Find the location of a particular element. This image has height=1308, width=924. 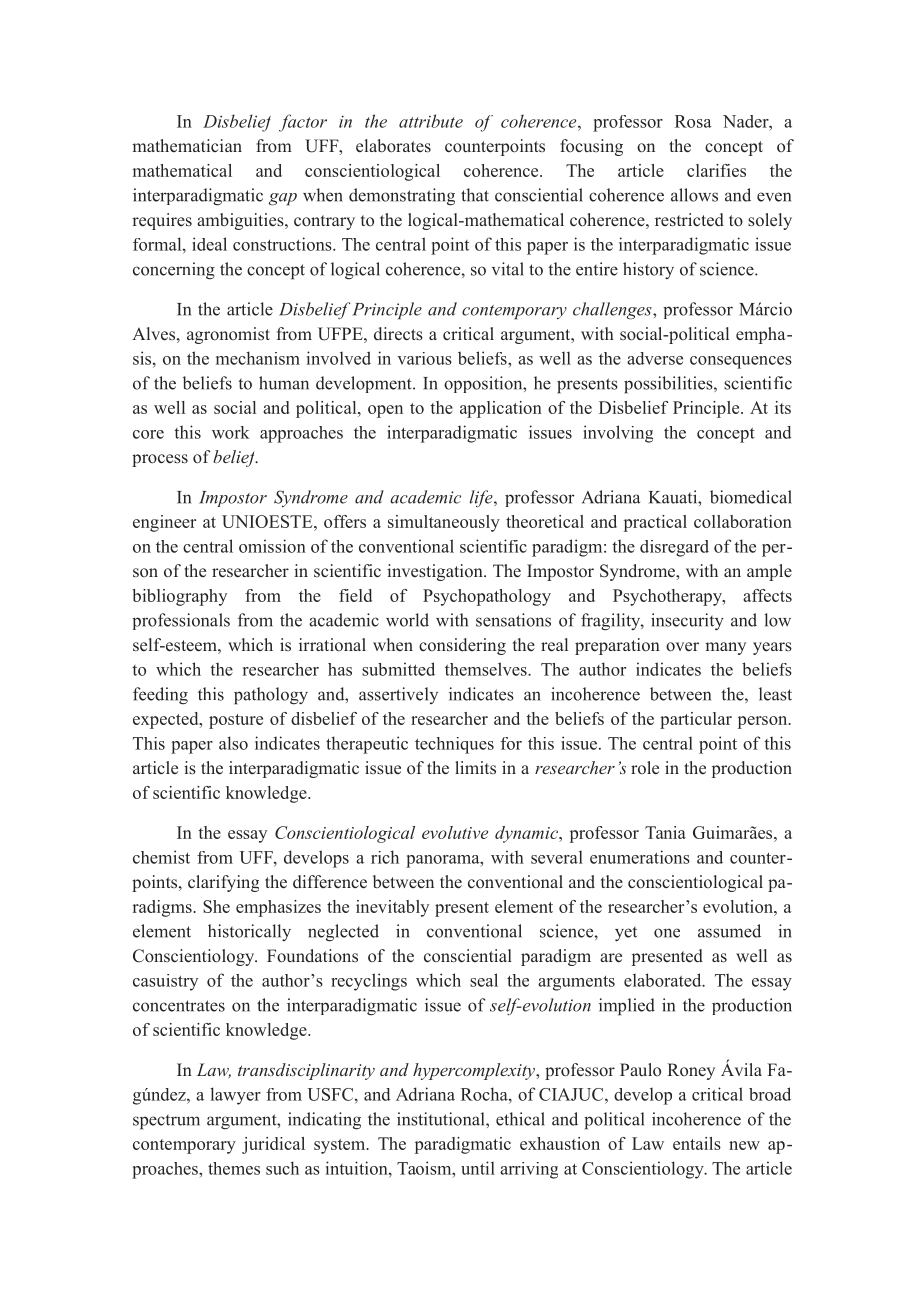

entails is located at coordinates (697, 1143).
